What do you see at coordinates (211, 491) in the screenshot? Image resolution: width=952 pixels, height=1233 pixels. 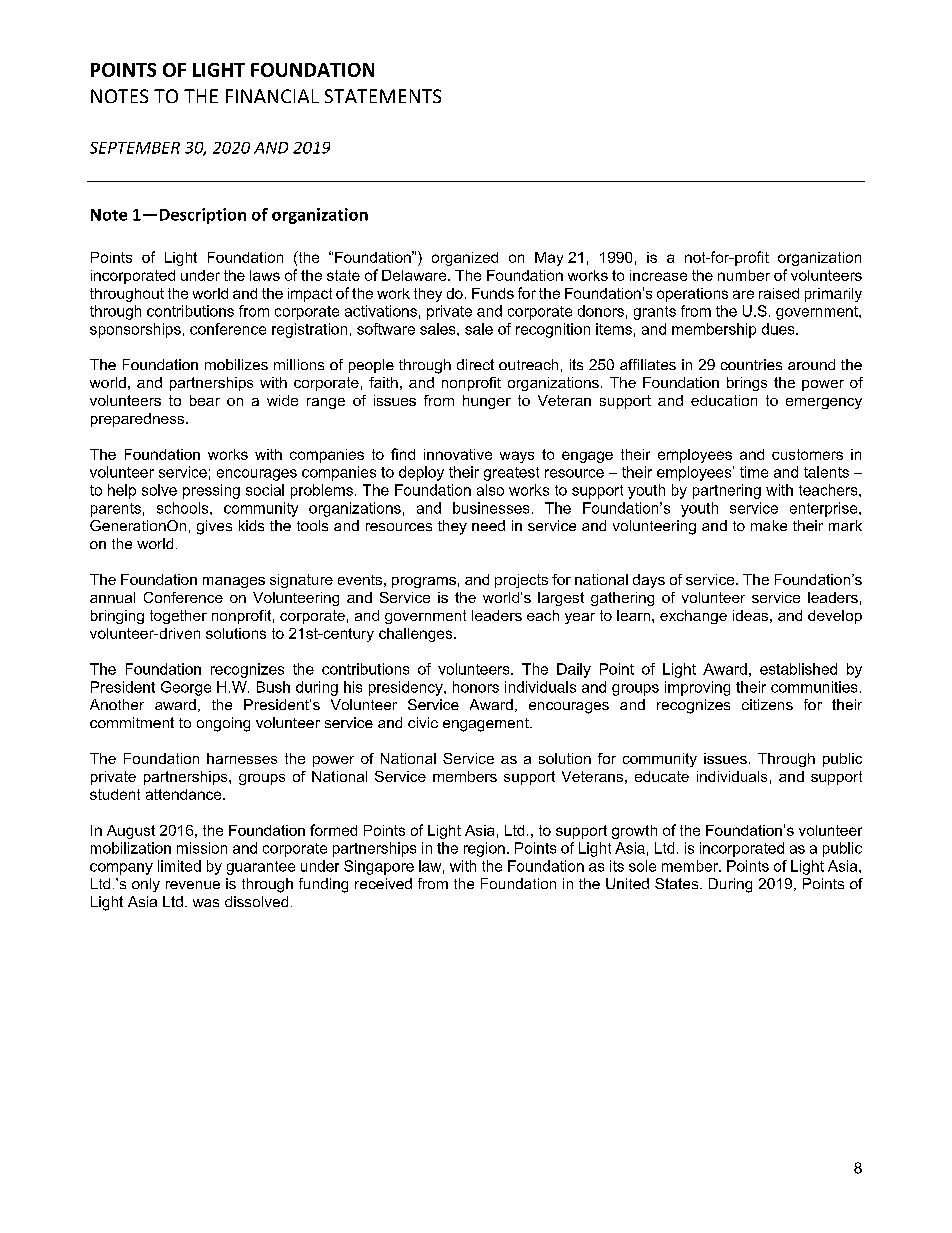 I see `pressing` at bounding box center [211, 491].
